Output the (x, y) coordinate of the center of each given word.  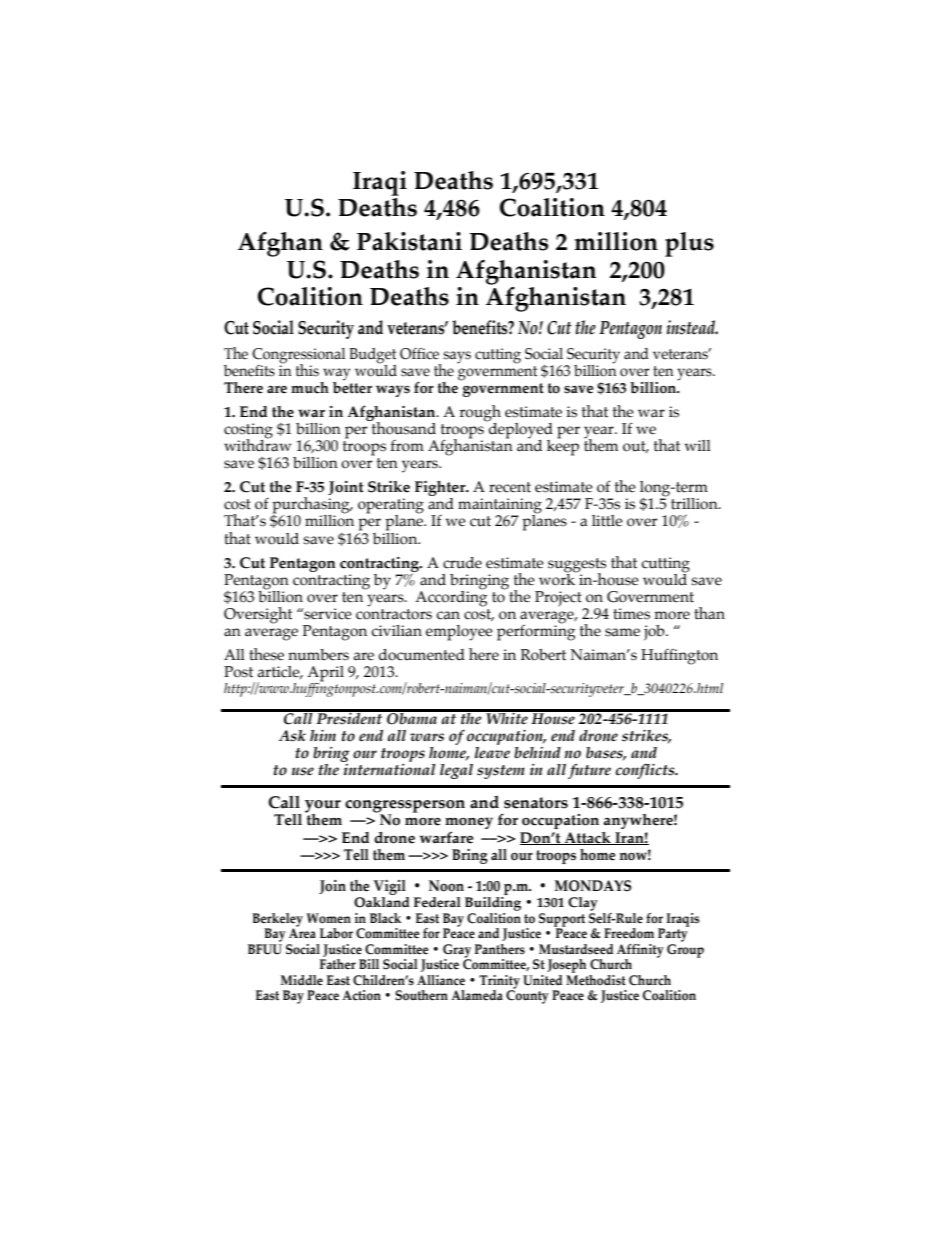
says (457, 357)
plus (689, 244)
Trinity (499, 983)
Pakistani (409, 241)
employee (459, 633)
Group (685, 949)
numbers (318, 655)
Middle (302, 980)
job (655, 633)
